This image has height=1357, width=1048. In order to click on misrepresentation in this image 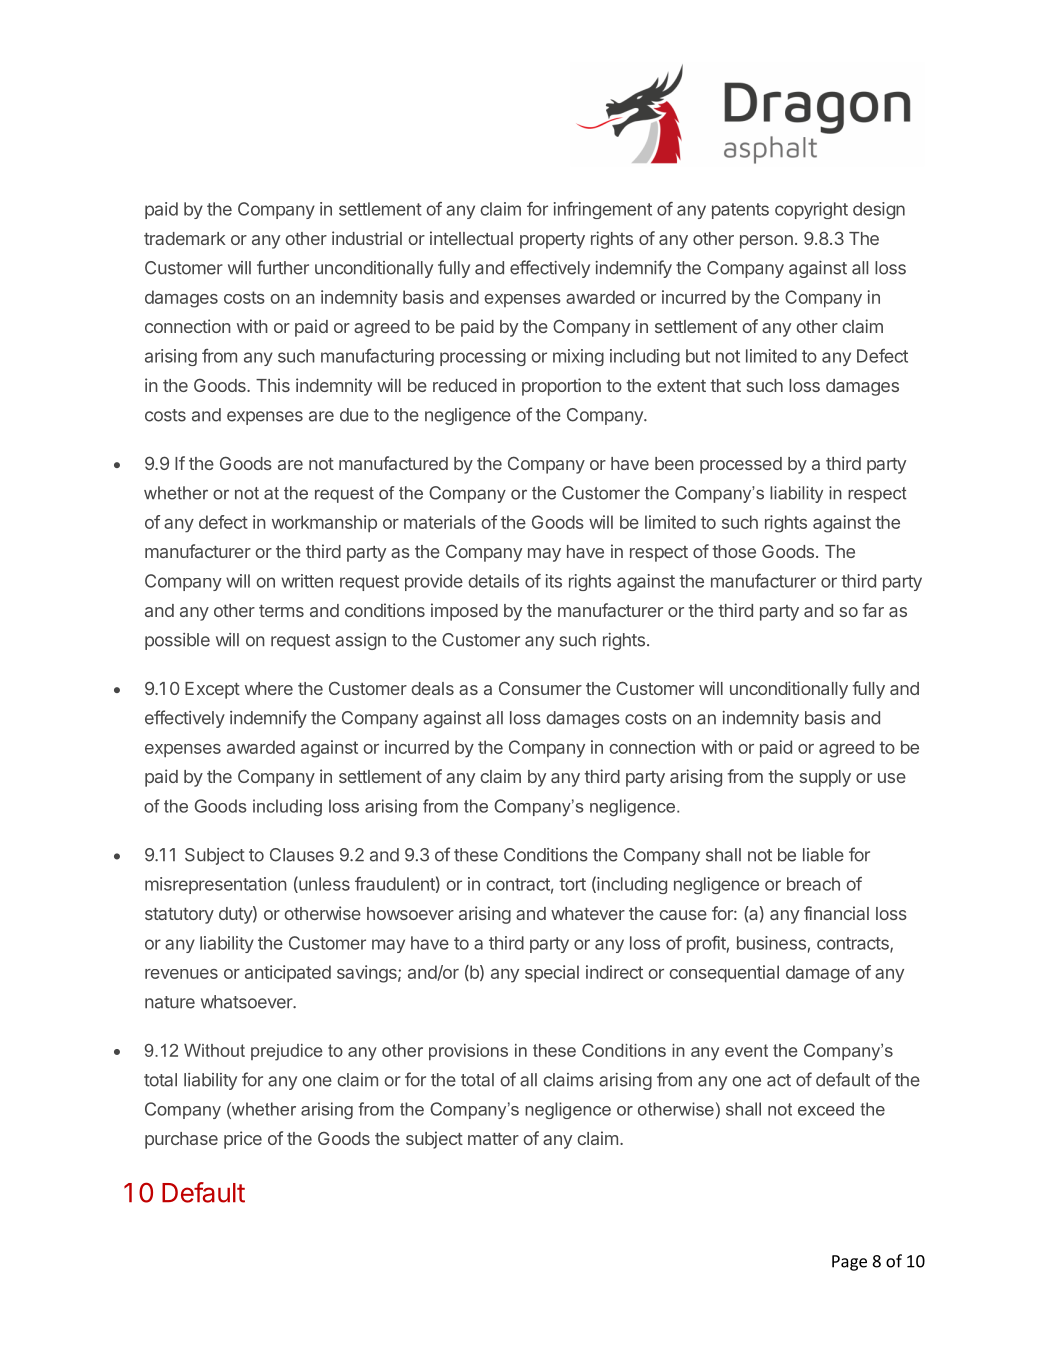, I will do `click(216, 885)`.
